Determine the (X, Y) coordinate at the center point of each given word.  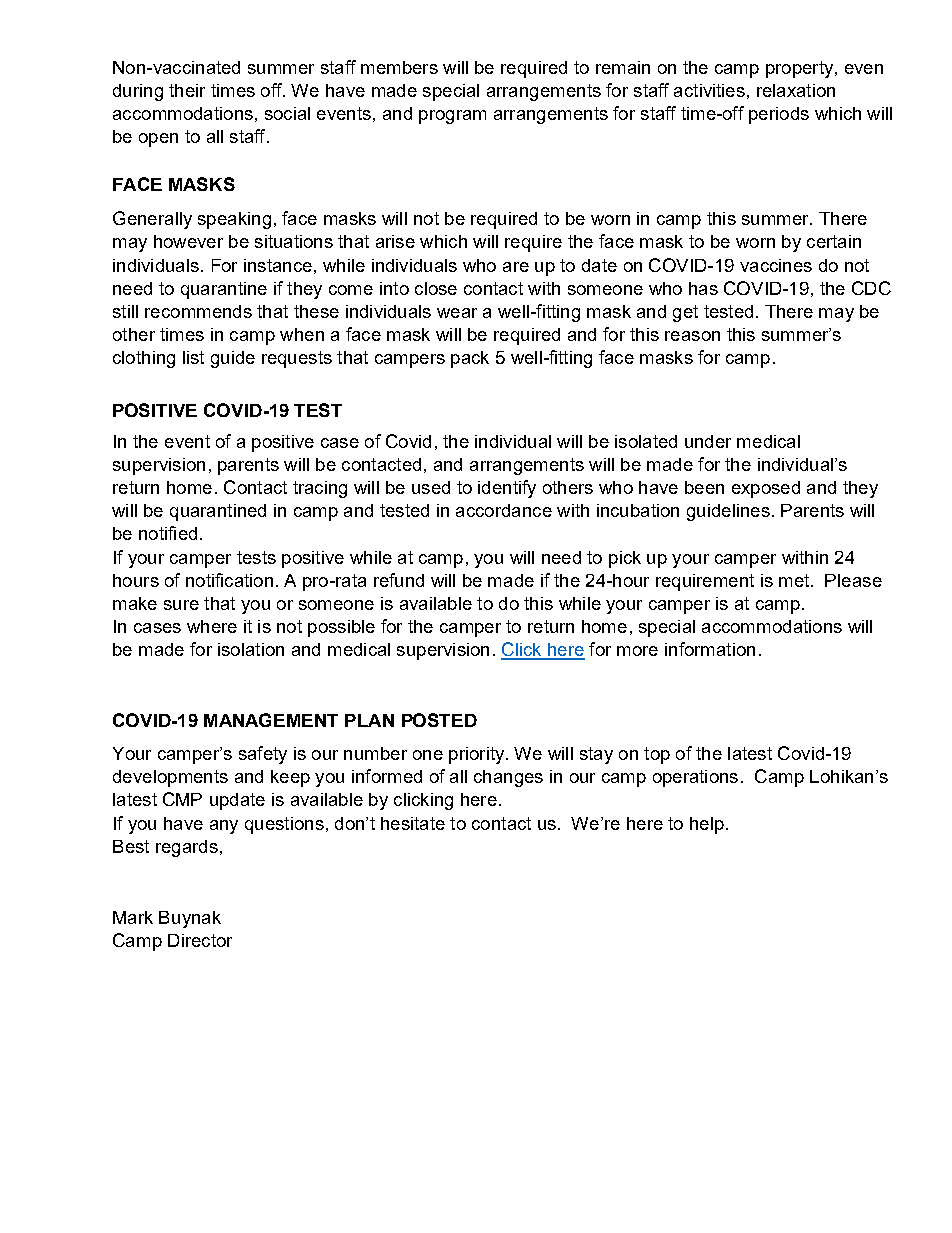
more (637, 651)
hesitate (413, 823)
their (187, 90)
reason (692, 336)
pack (470, 359)
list (193, 357)
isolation (251, 649)
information (710, 649)
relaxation (796, 90)
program (452, 117)
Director (200, 940)
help (707, 825)
